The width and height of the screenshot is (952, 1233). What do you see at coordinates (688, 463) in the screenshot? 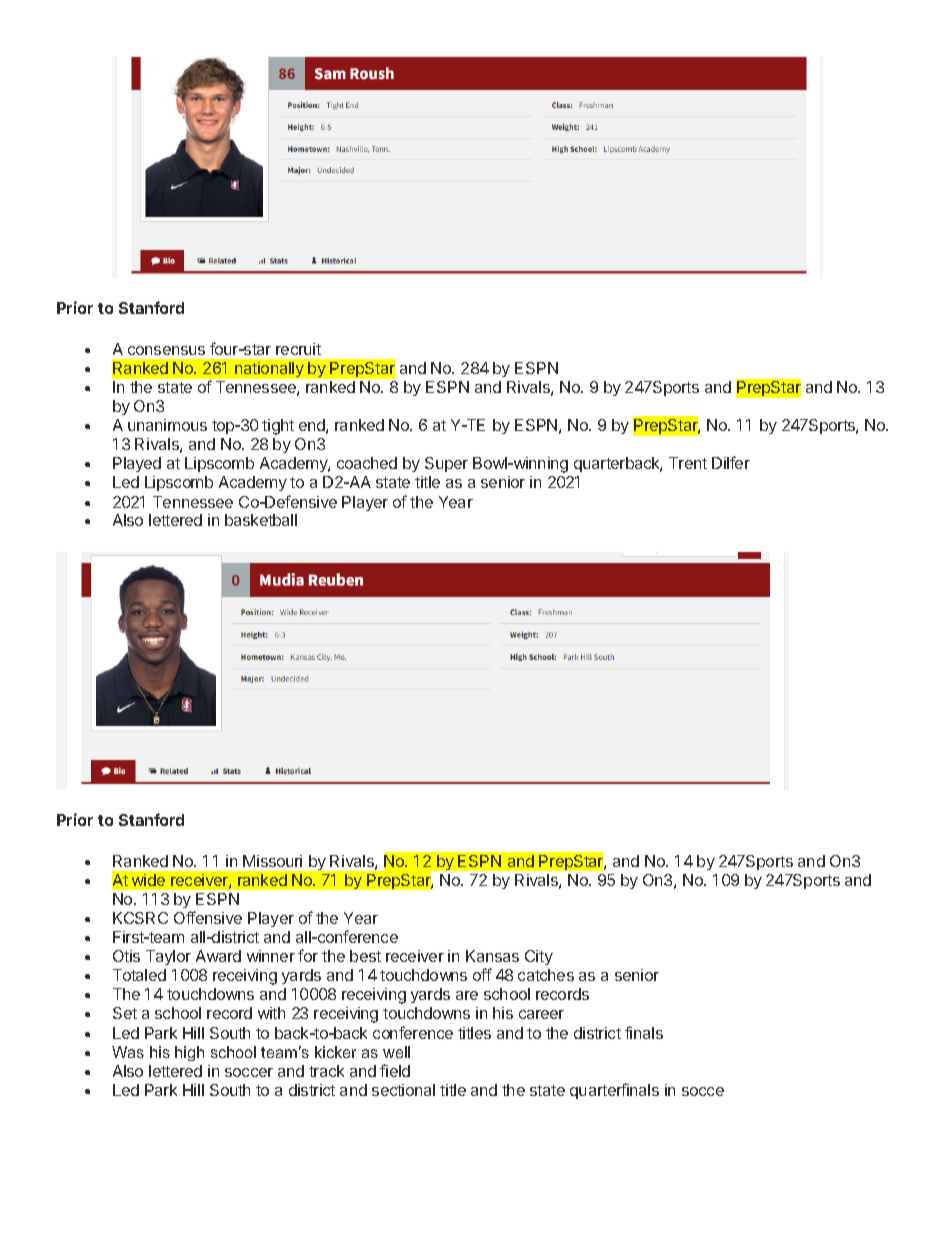
I see `Trent` at bounding box center [688, 463].
